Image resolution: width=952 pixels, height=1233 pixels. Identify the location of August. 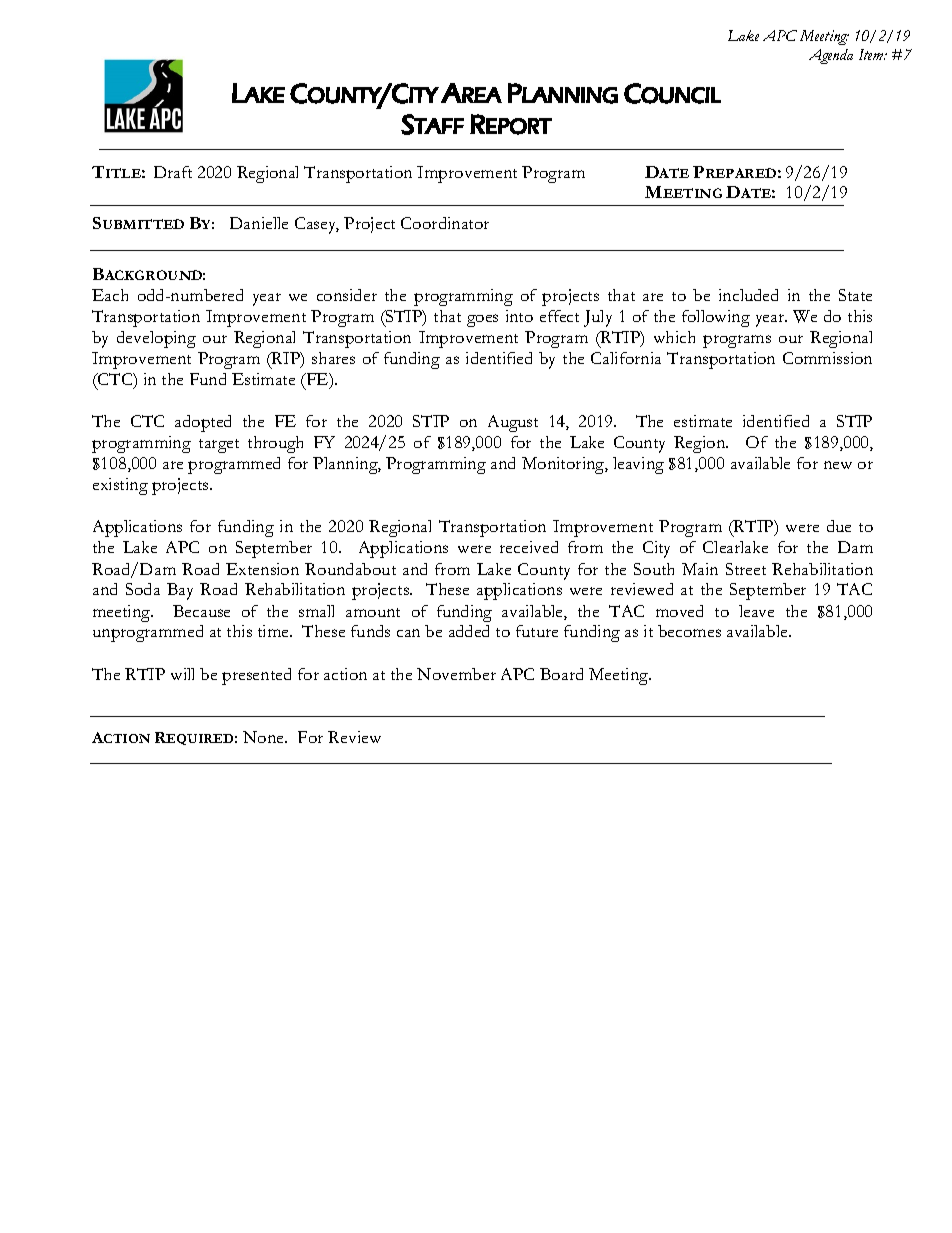
(513, 423).
